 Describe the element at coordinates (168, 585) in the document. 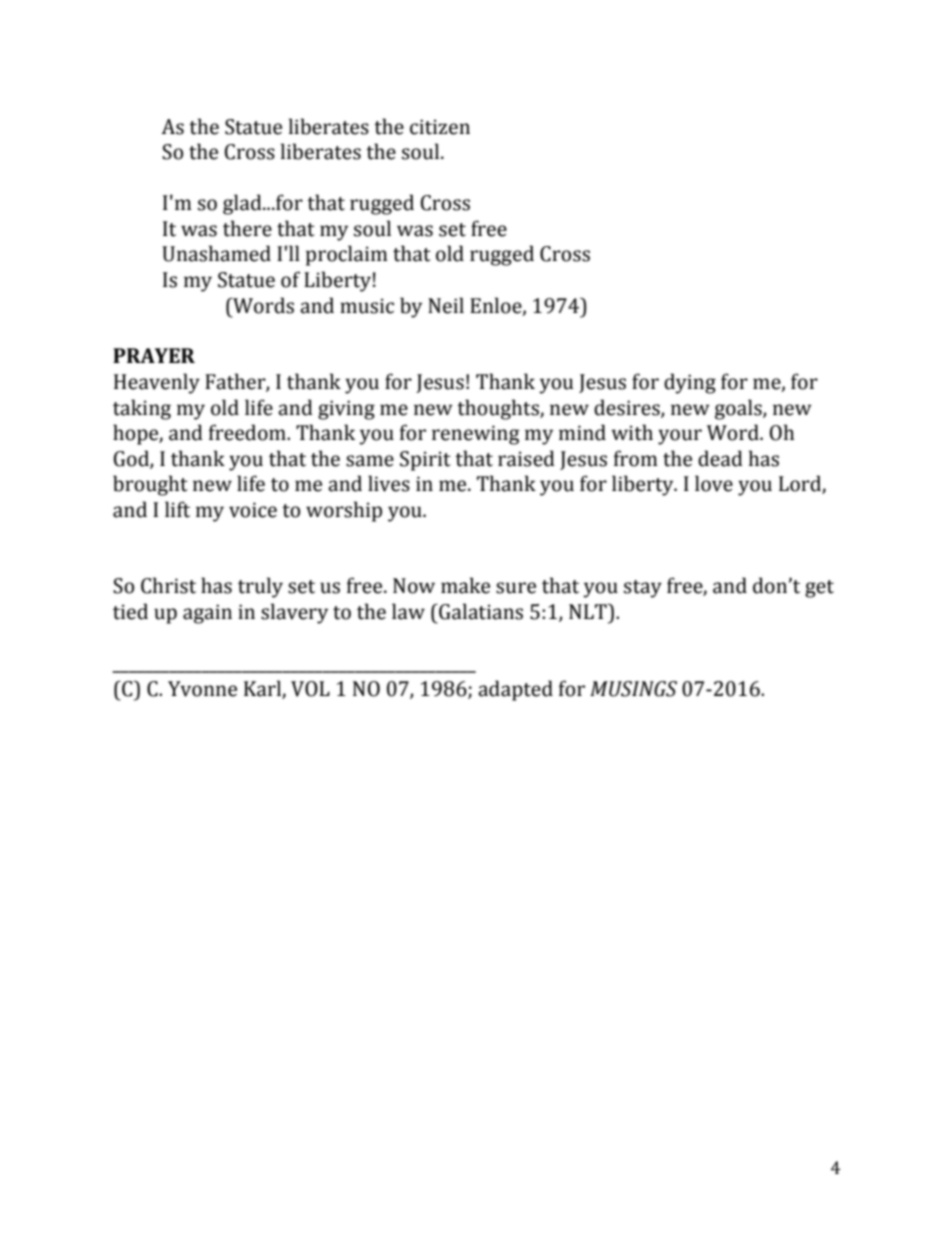

I see `Christ` at that location.
